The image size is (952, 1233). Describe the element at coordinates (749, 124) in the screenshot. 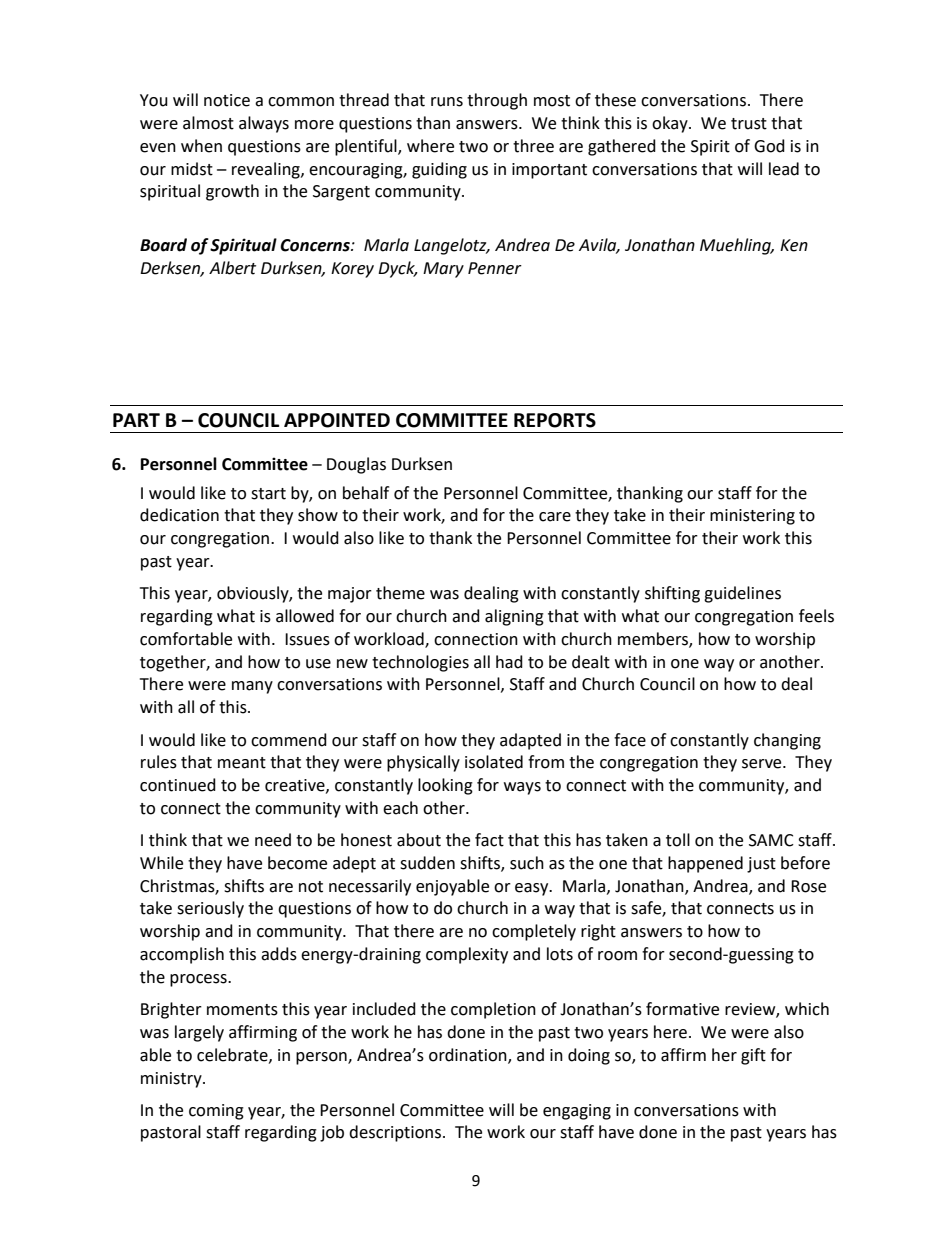

I see `trust` at that location.
